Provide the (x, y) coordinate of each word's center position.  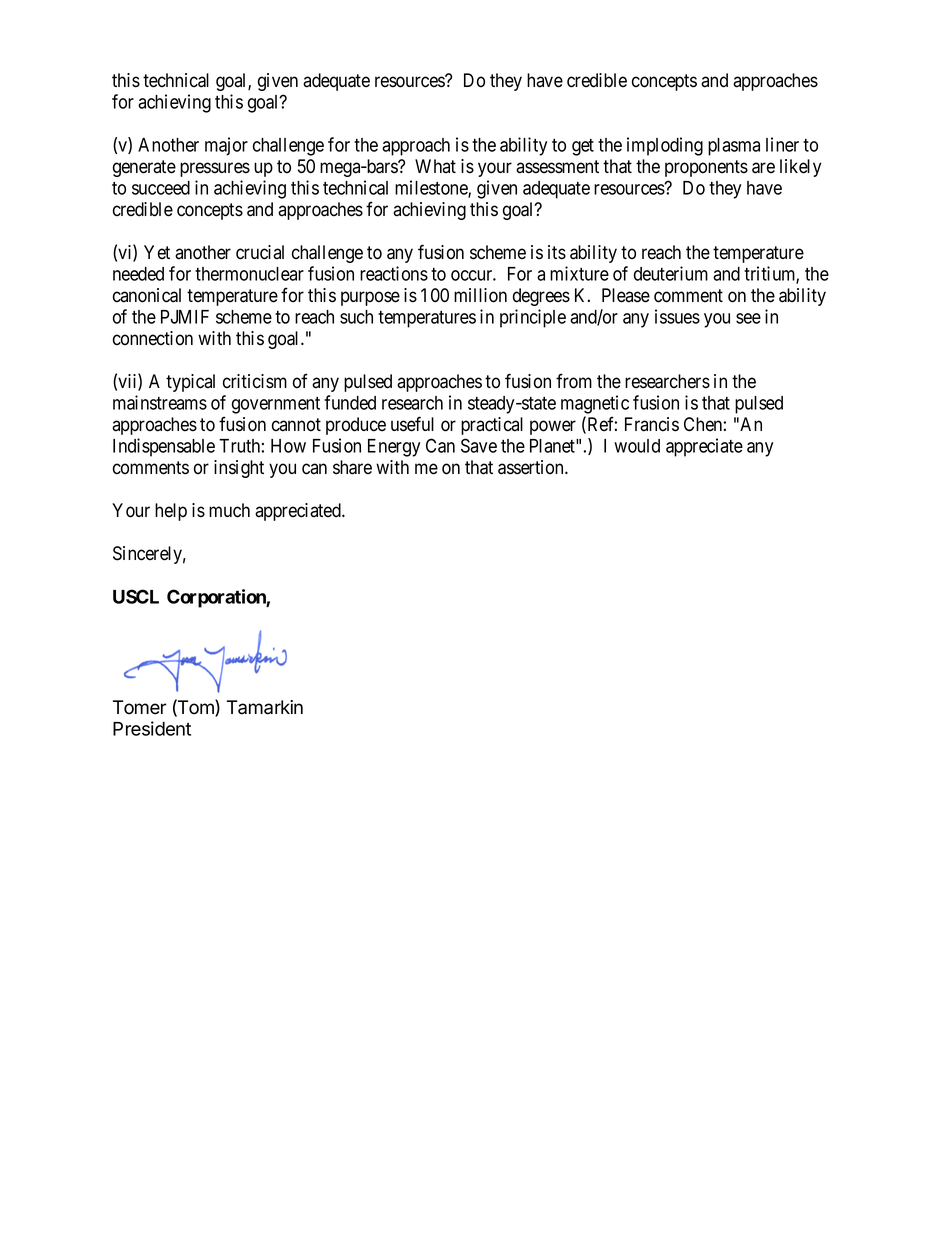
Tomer (139, 707)
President (152, 728)
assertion (532, 467)
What (435, 166)
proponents (706, 168)
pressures (215, 169)
